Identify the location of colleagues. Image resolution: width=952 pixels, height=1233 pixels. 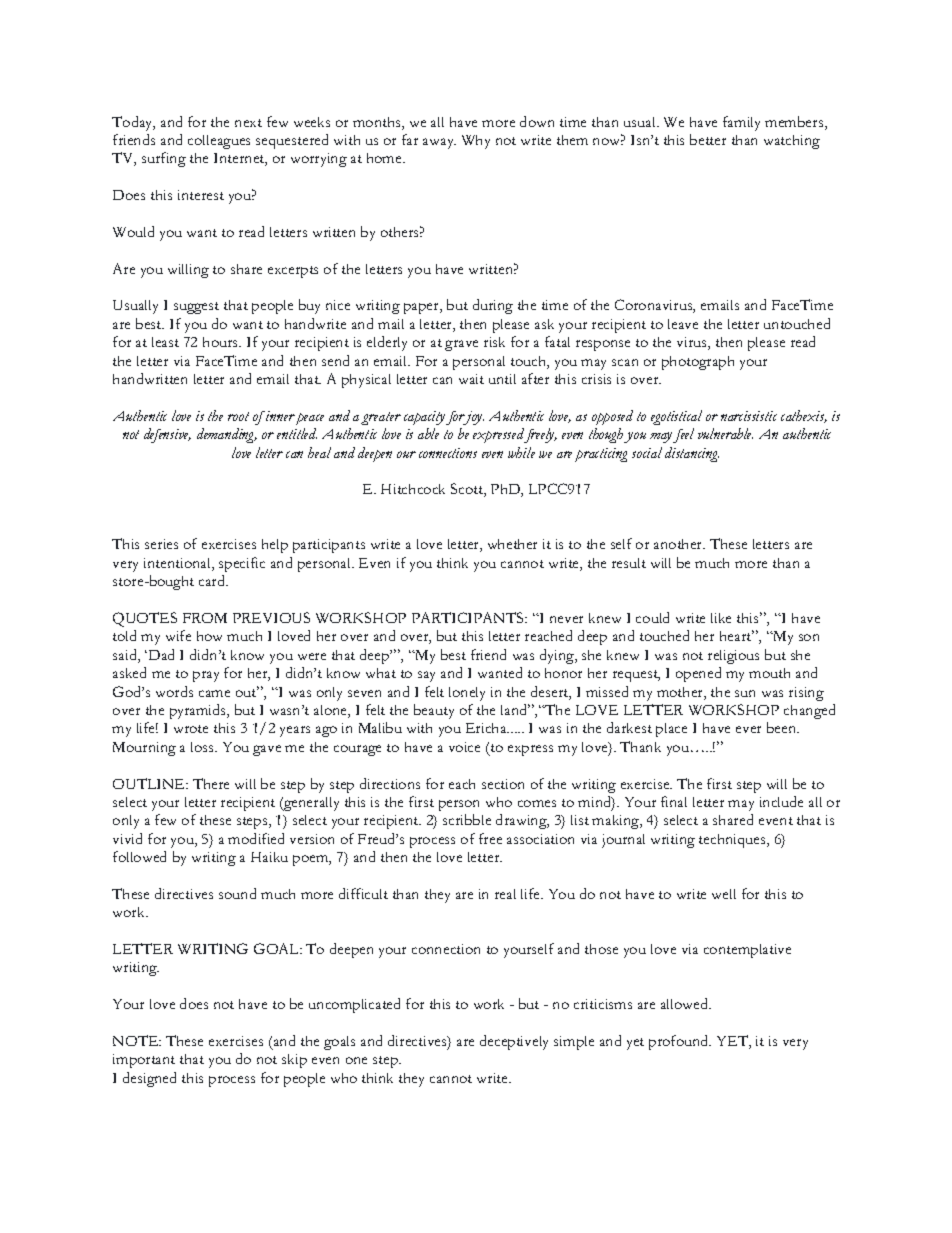
(219, 142).
